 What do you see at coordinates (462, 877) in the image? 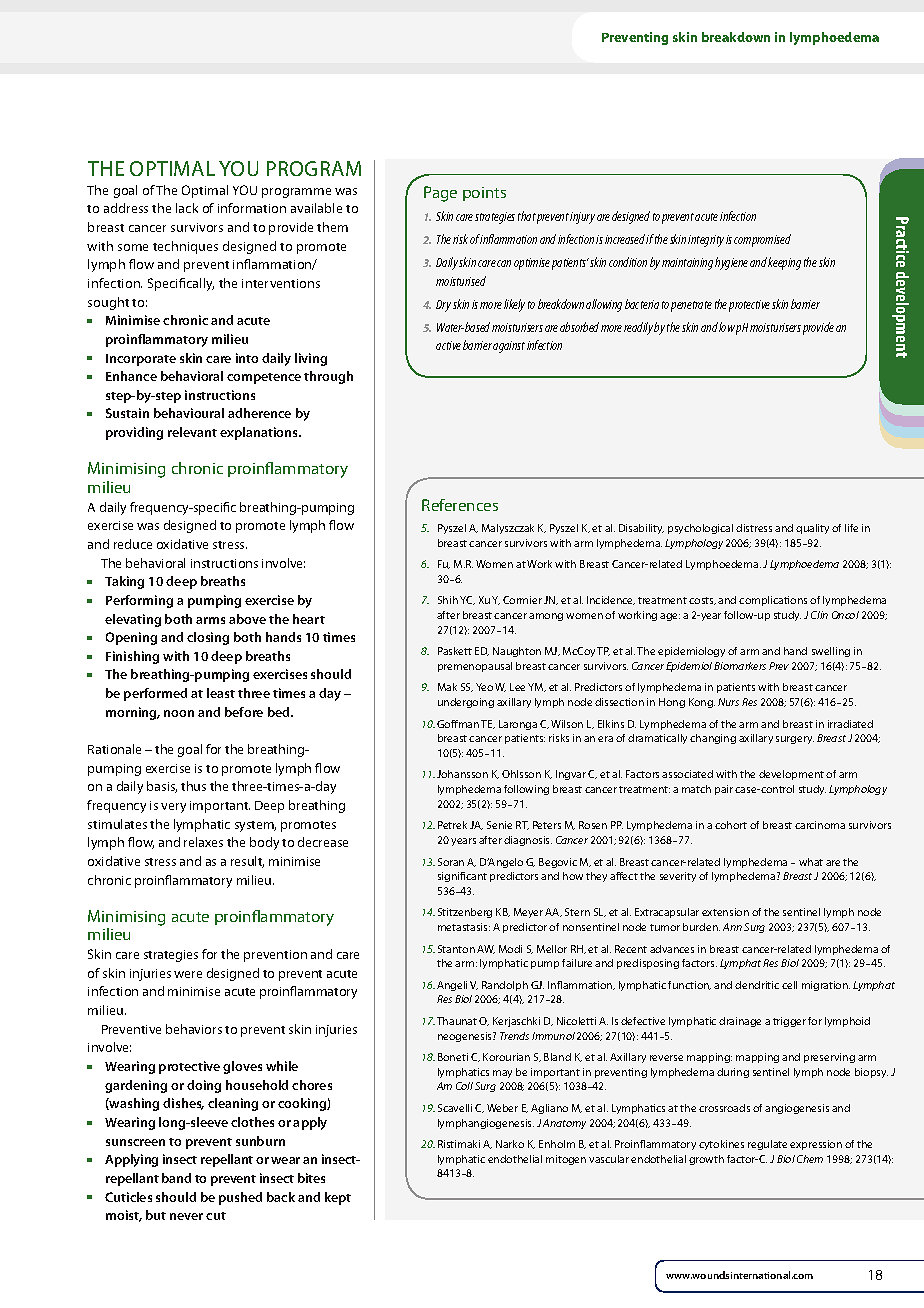
I see `significant` at bounding box center [462, 877].
